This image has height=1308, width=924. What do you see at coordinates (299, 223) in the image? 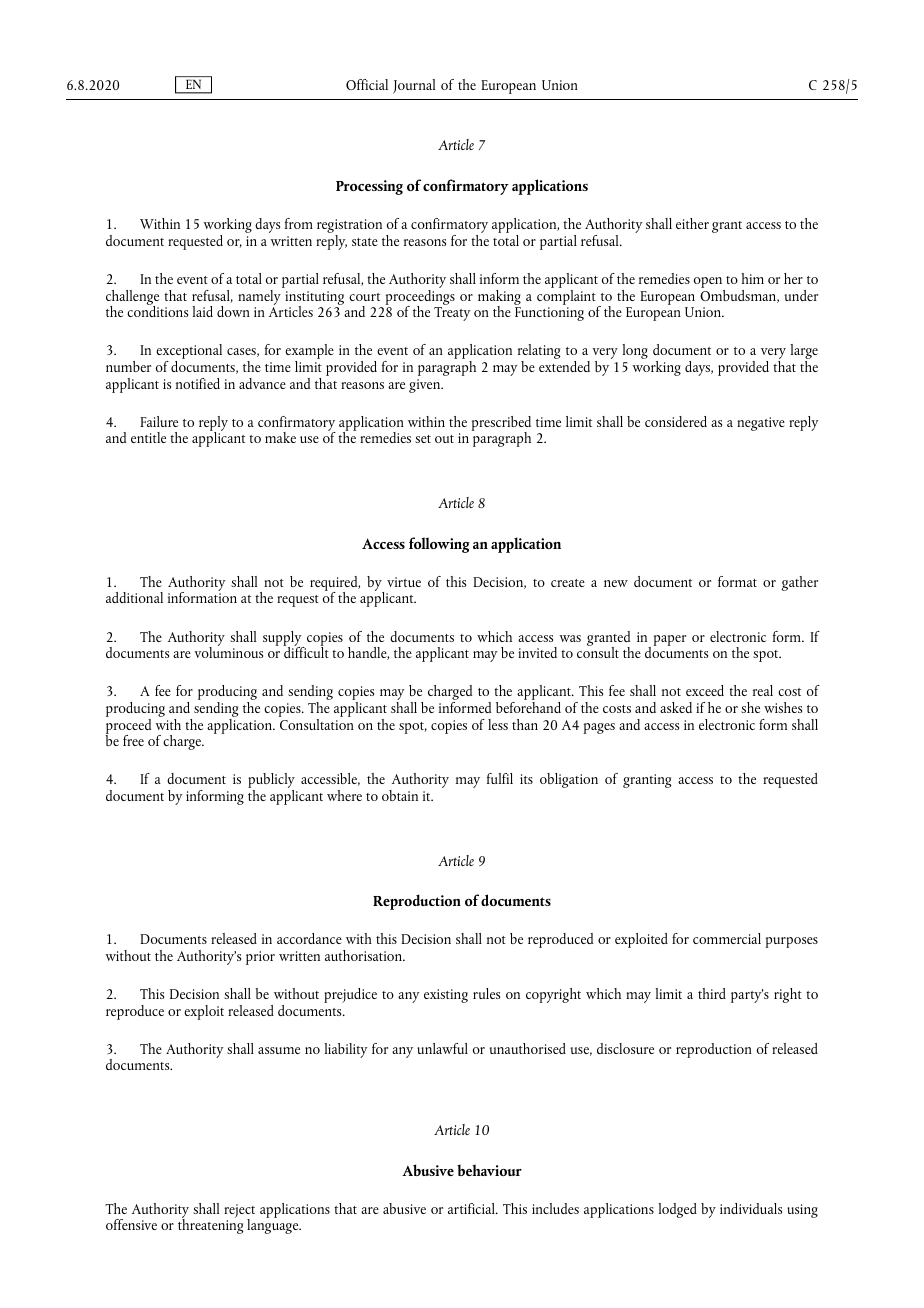
I see `from` at bounding box center [299, 223].
